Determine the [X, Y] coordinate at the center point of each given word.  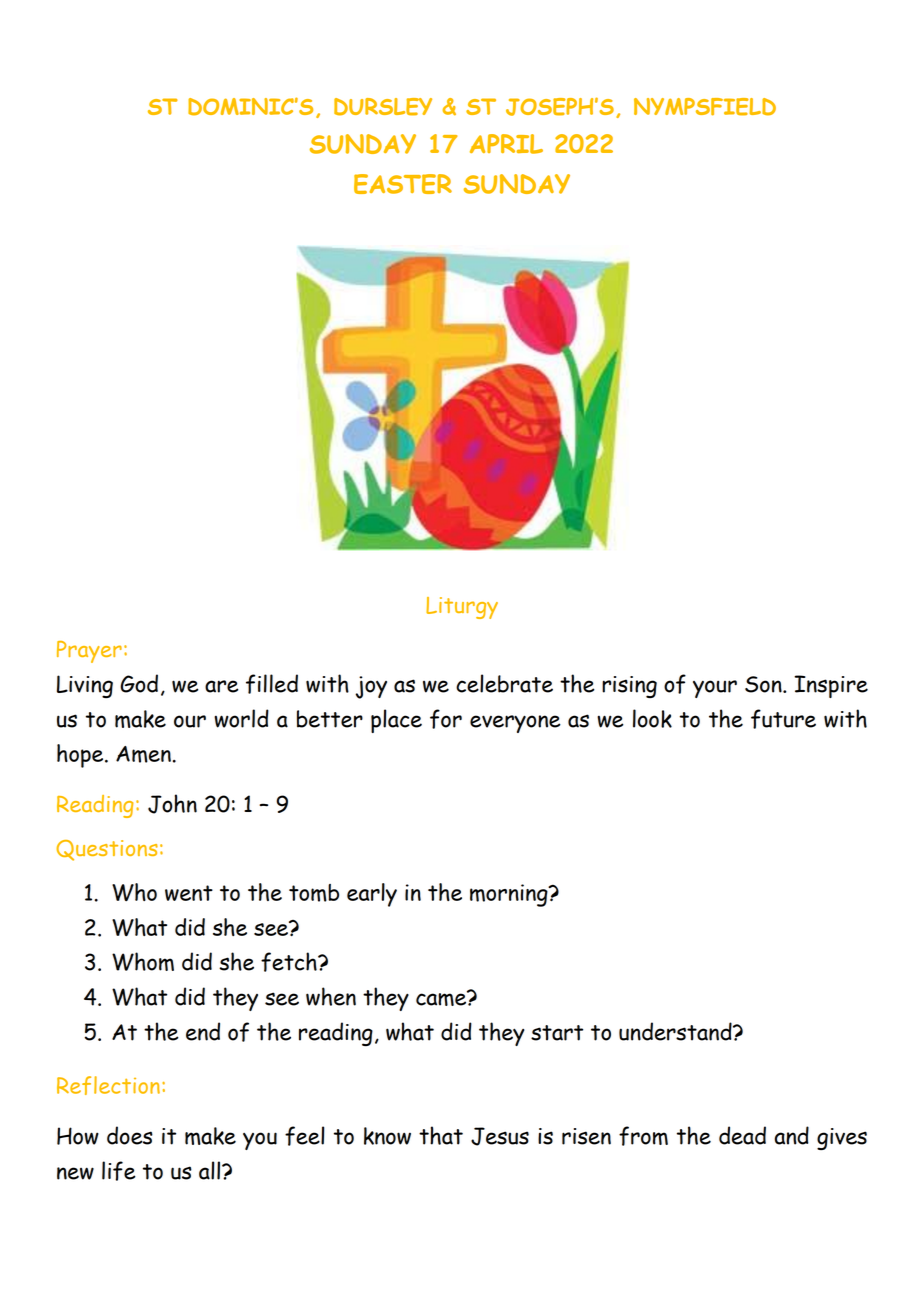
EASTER [403, 184]
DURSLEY [383, 107]
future [783, 719]
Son [764, 684]
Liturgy [462, 608]
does [130, 1135]
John [172, 804]
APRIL [506, 144]
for [446, 719]
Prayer [89, 652]
